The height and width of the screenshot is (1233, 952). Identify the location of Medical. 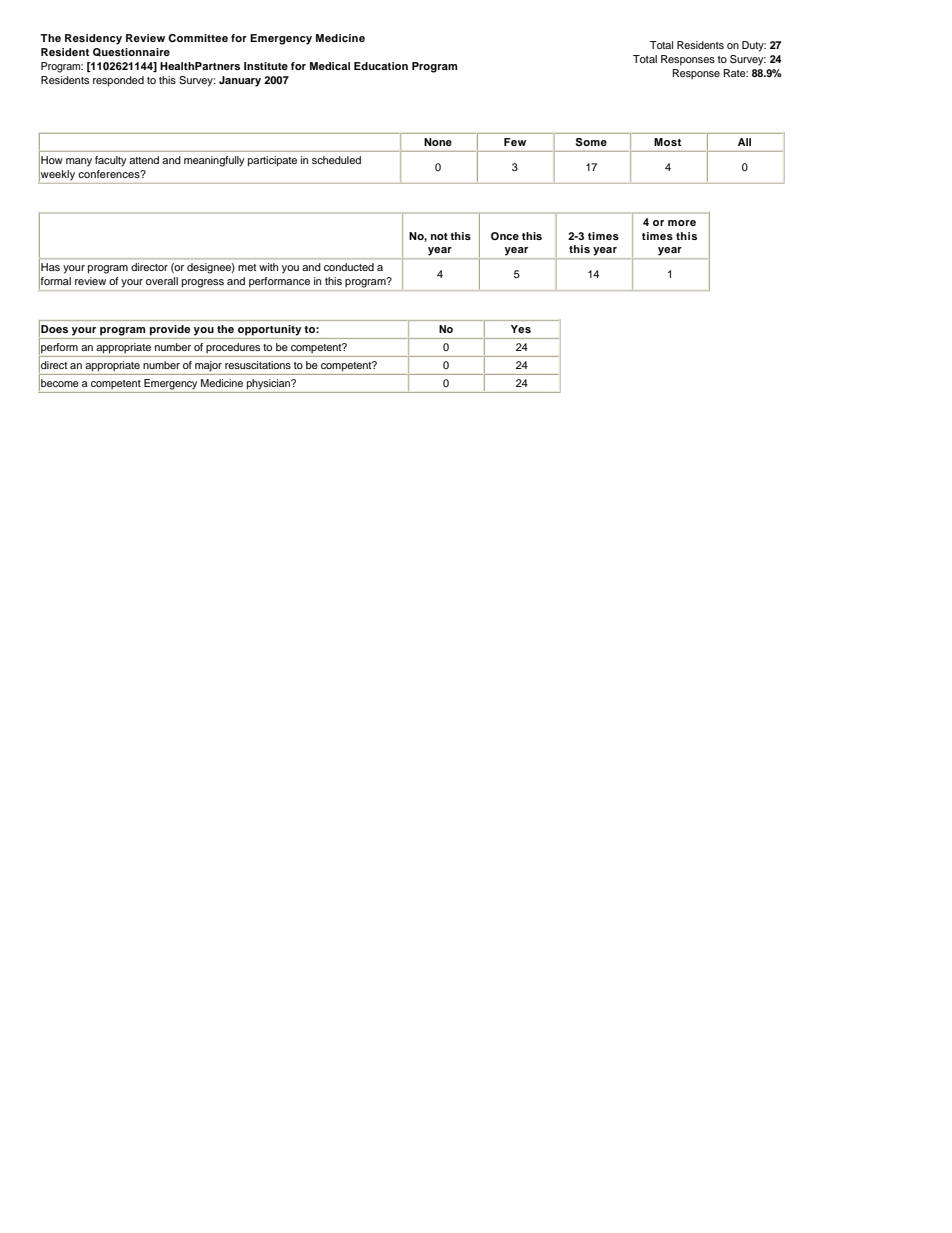
(330, 66).
